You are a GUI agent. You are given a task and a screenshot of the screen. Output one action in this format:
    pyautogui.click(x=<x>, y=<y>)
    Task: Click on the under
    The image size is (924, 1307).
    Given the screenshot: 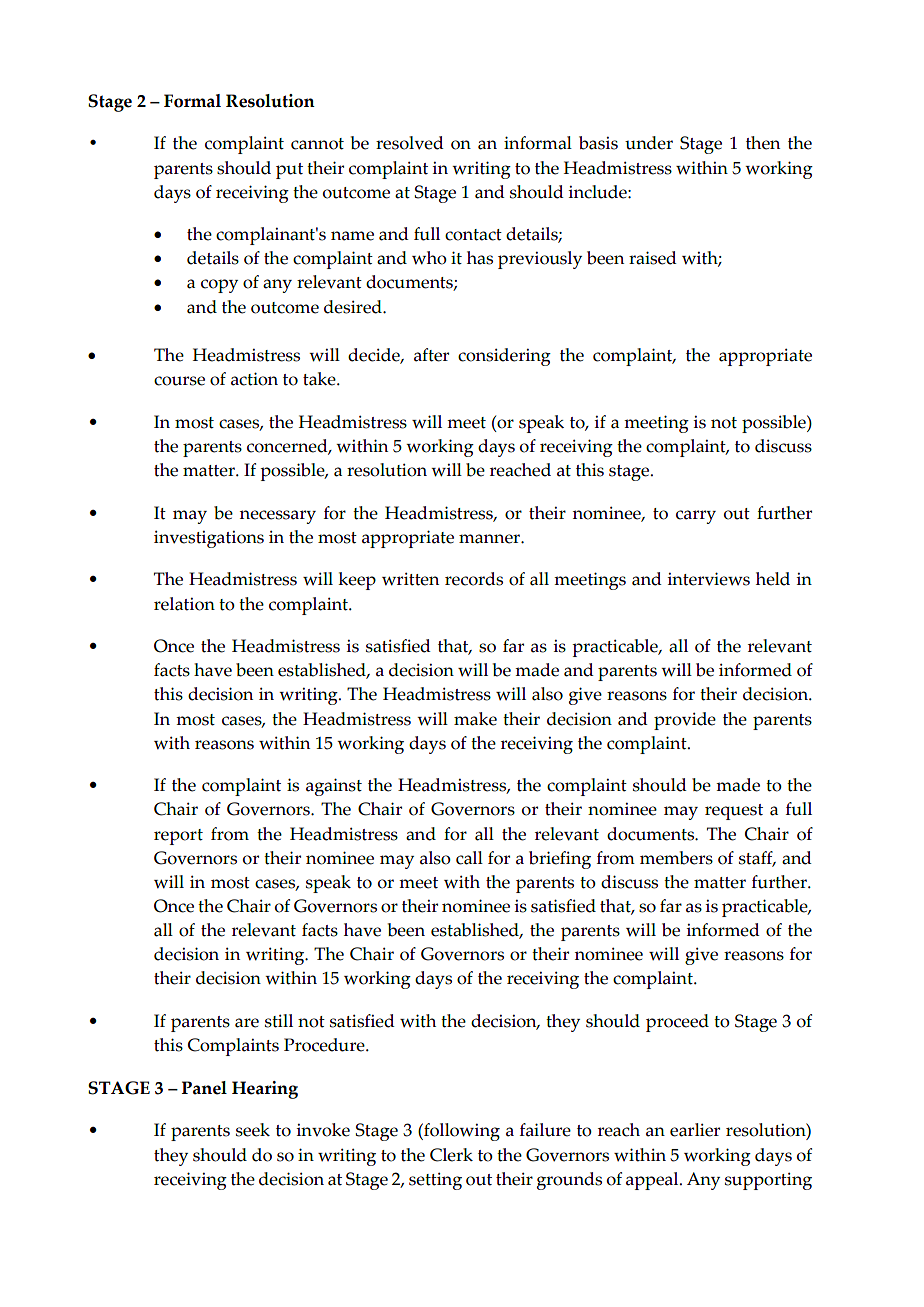 What is the action you would take?
    pyautogui.click(x=649, y=143)
